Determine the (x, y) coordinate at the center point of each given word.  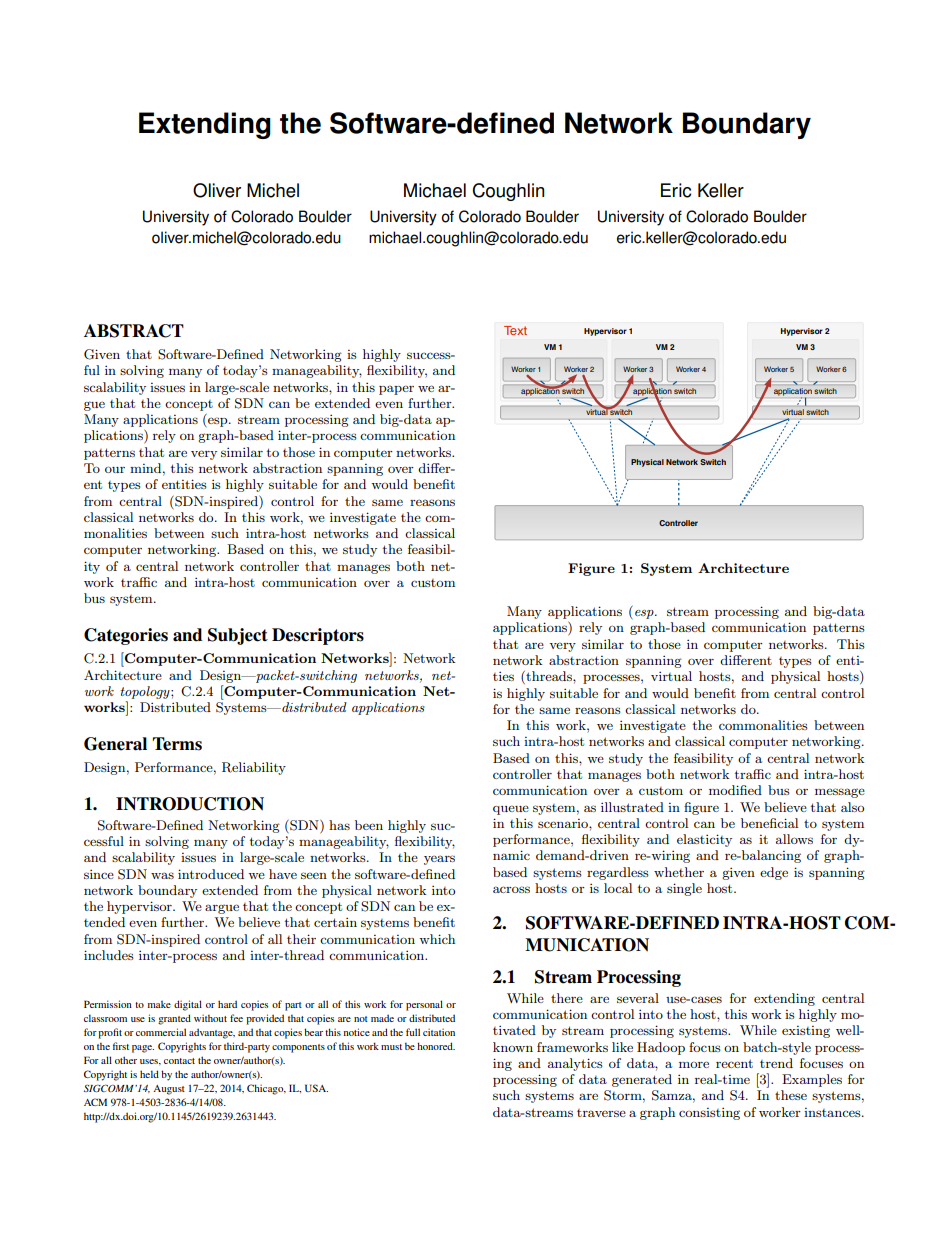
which (437, 939)
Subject (238, 636)
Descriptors (318, 636)
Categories (126, 636)
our (115, 470)
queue (511, 810)
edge (774, 873)
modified (735, 790)
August (169, 1090)
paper (396, 390)
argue (222, 909)
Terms (177, 744)
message (840, 793)
